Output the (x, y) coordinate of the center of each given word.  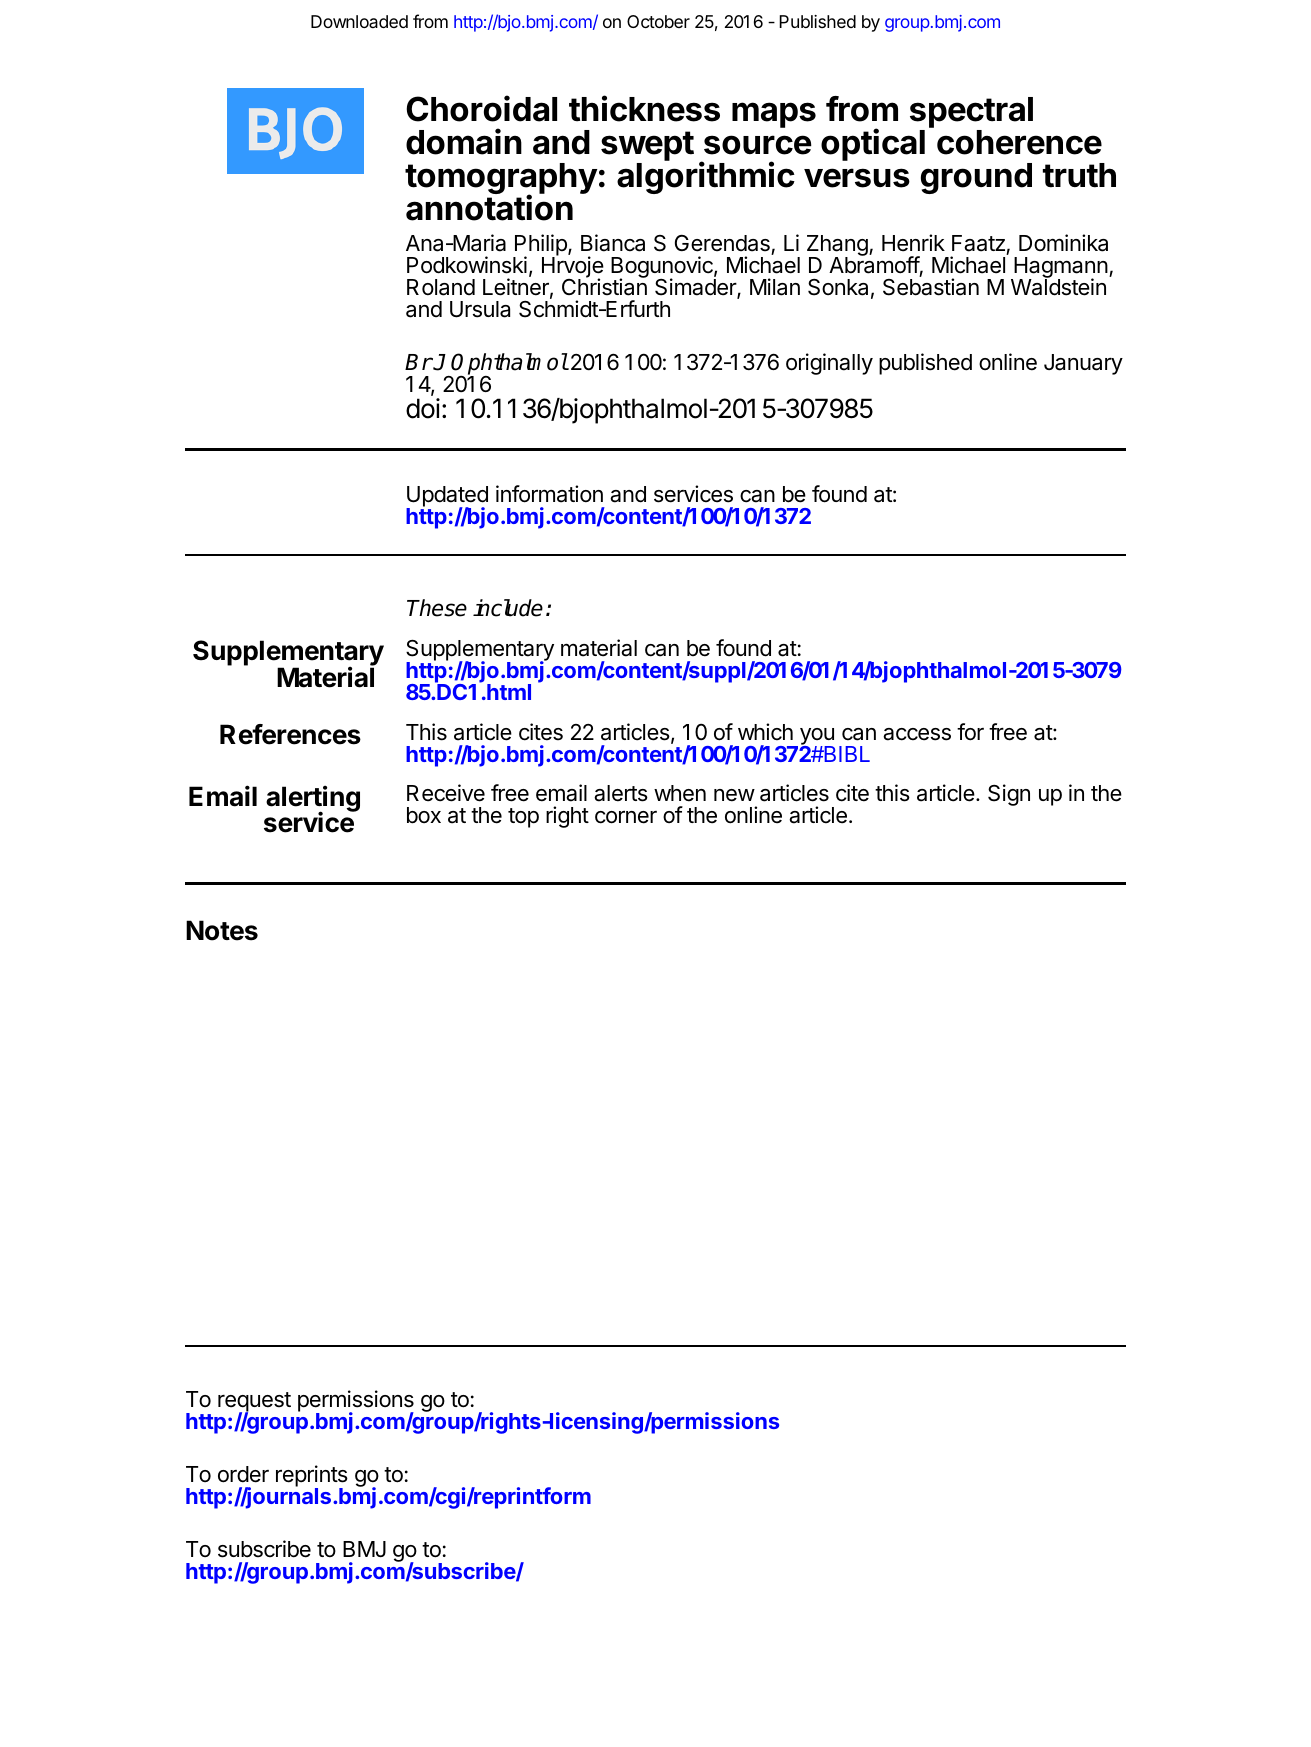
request (254, 1403)
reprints (312, 1477)
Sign (1009, 795)
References (290, 734)
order (243, 1474)
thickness (644, 108)
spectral (971, 112)
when (680, 793)
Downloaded (359, 21)
